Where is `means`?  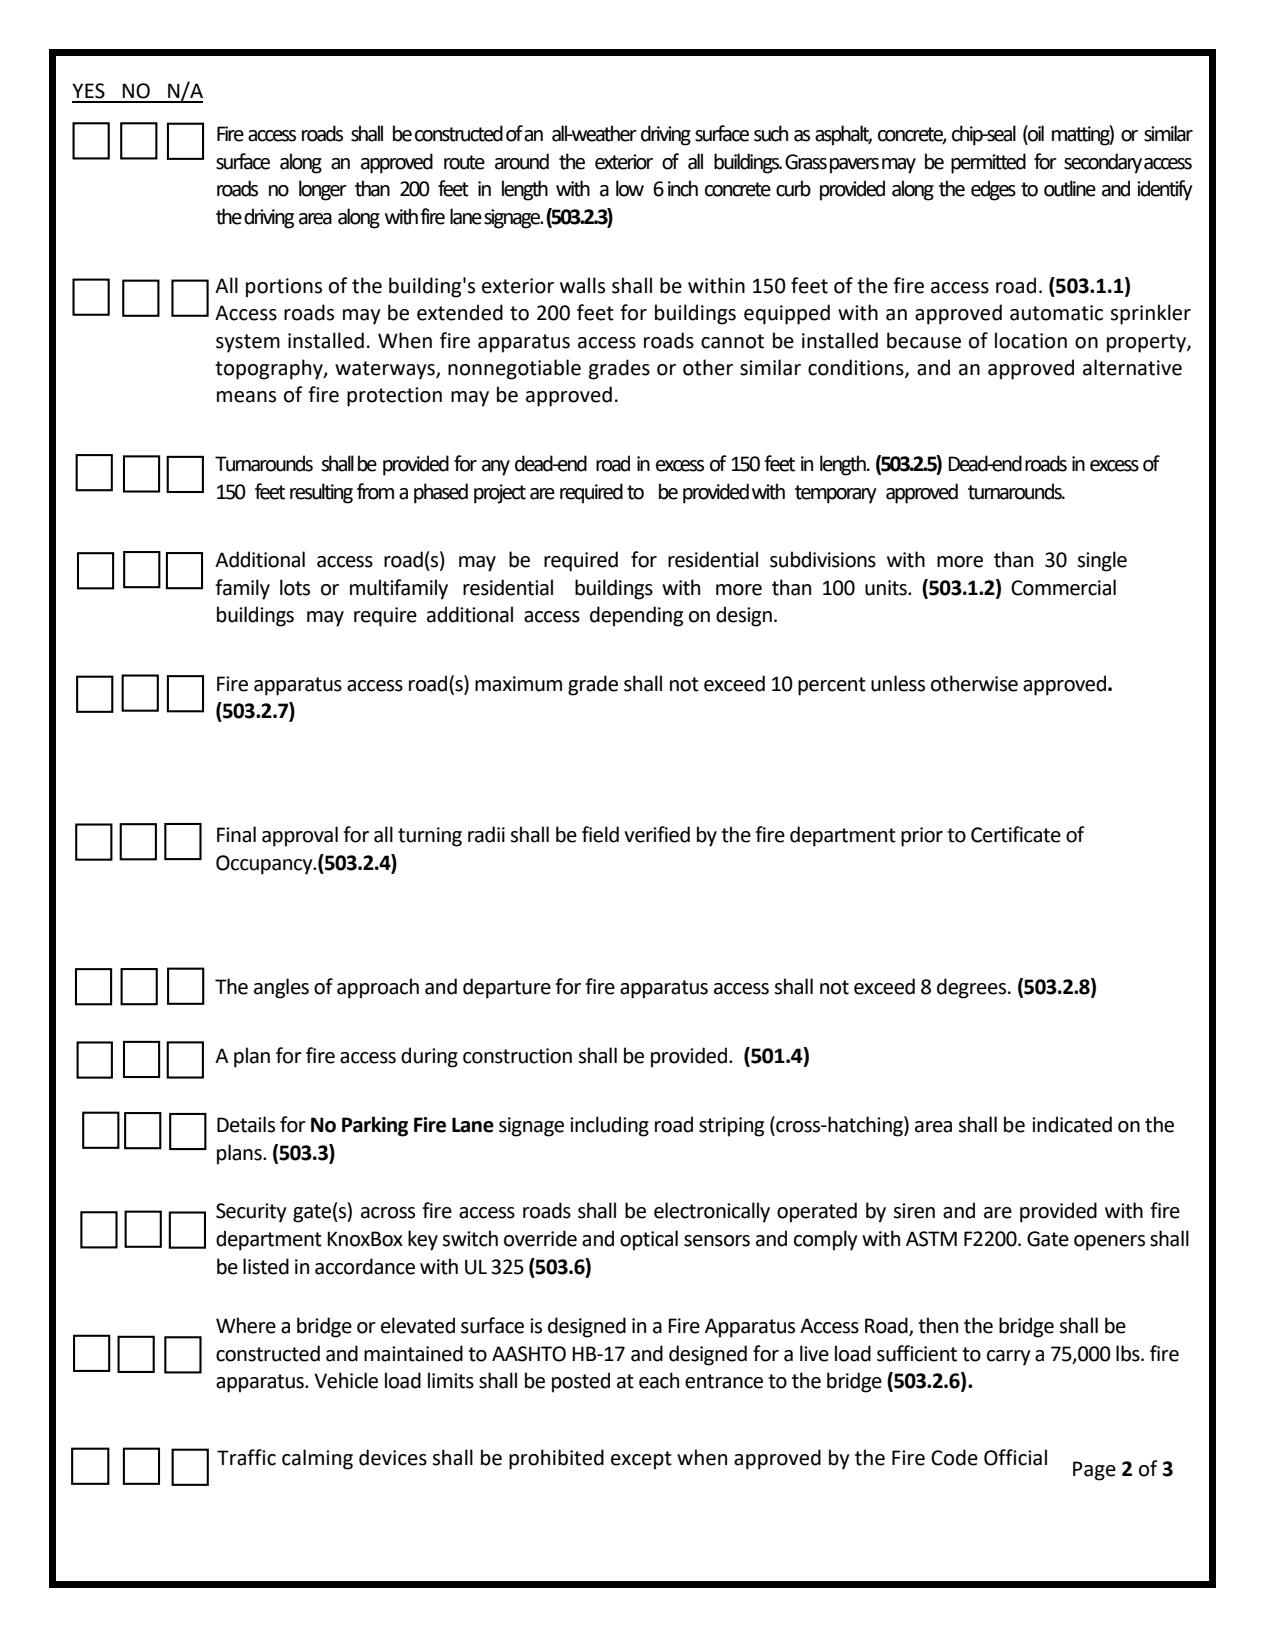
means is located at coordinates (246, 397).
